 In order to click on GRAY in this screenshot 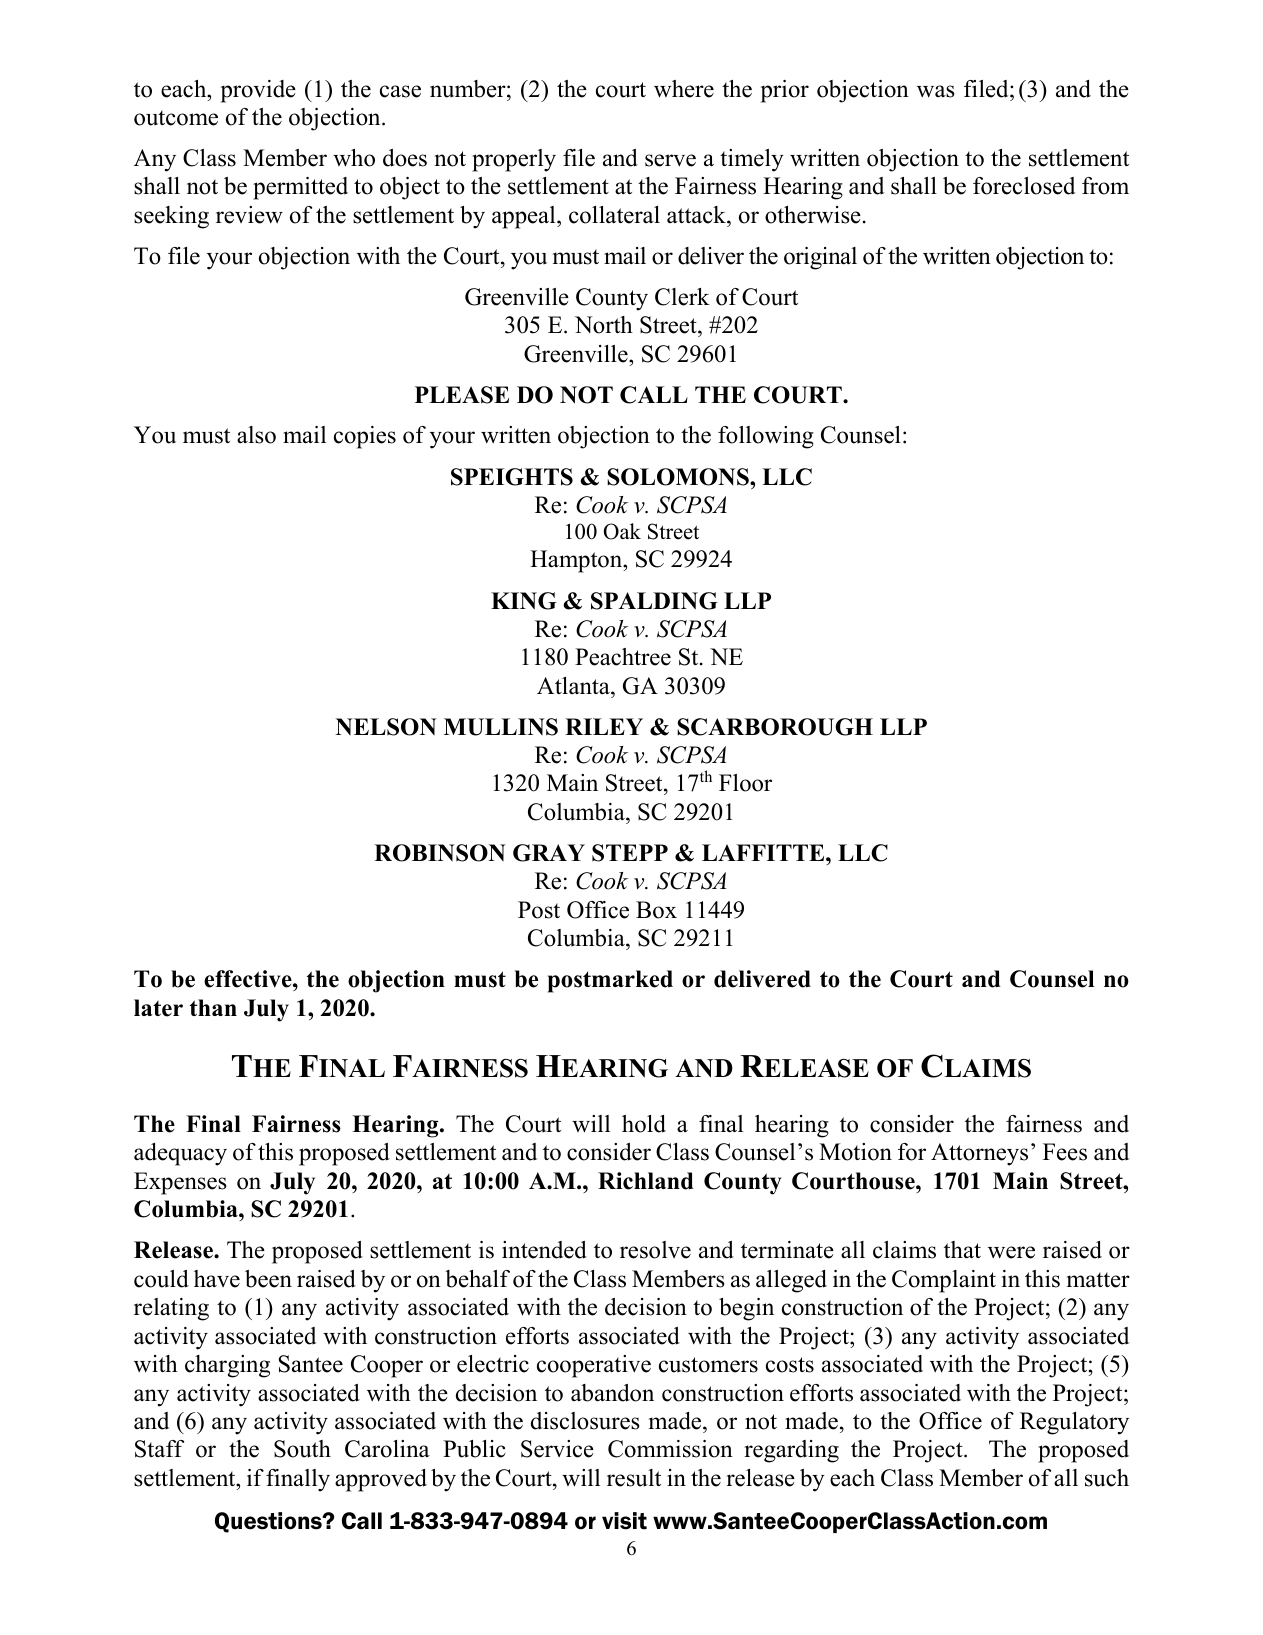, I will do `click(549, 853)`.
